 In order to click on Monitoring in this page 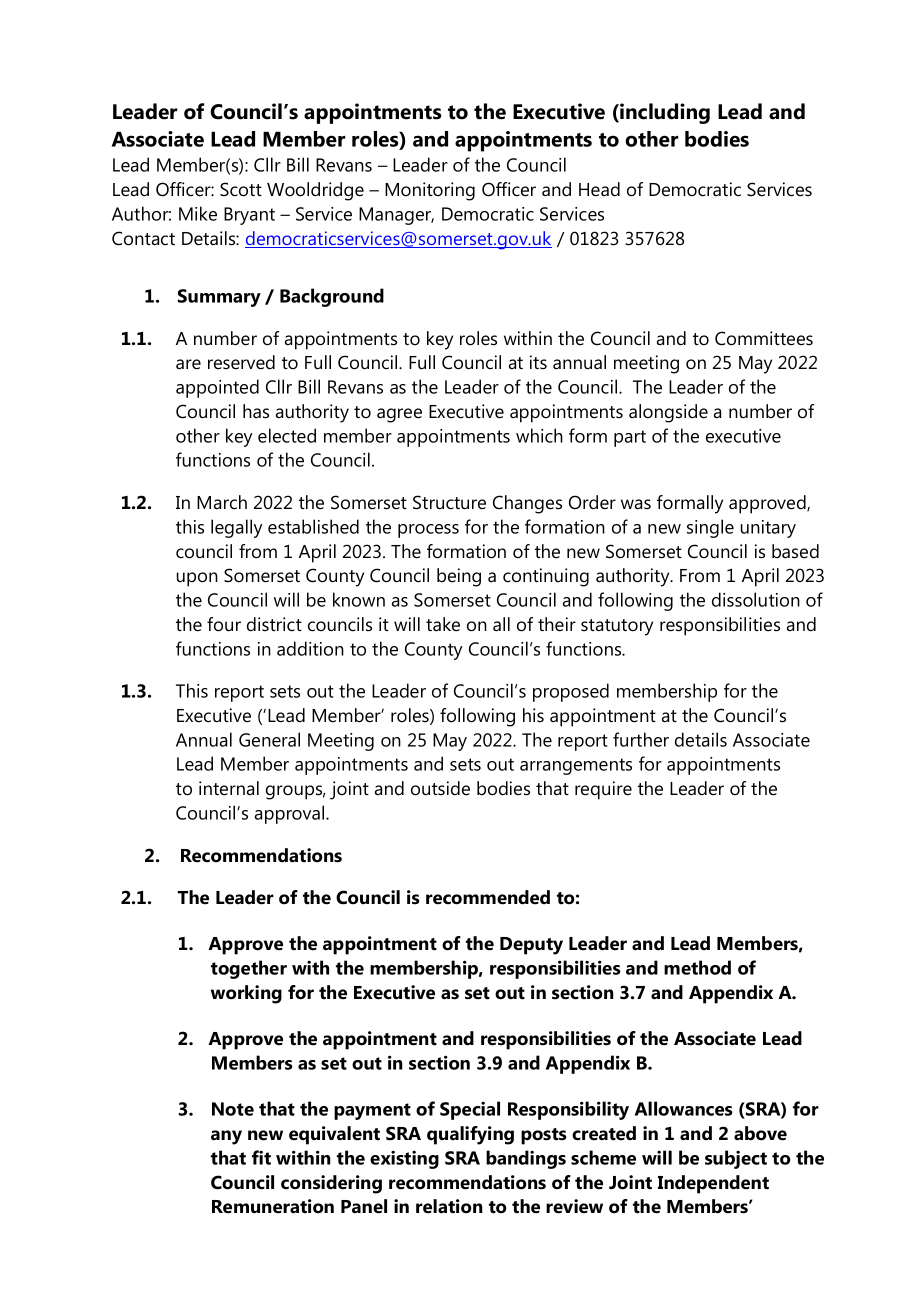, I will do `click(430, 191)`.
